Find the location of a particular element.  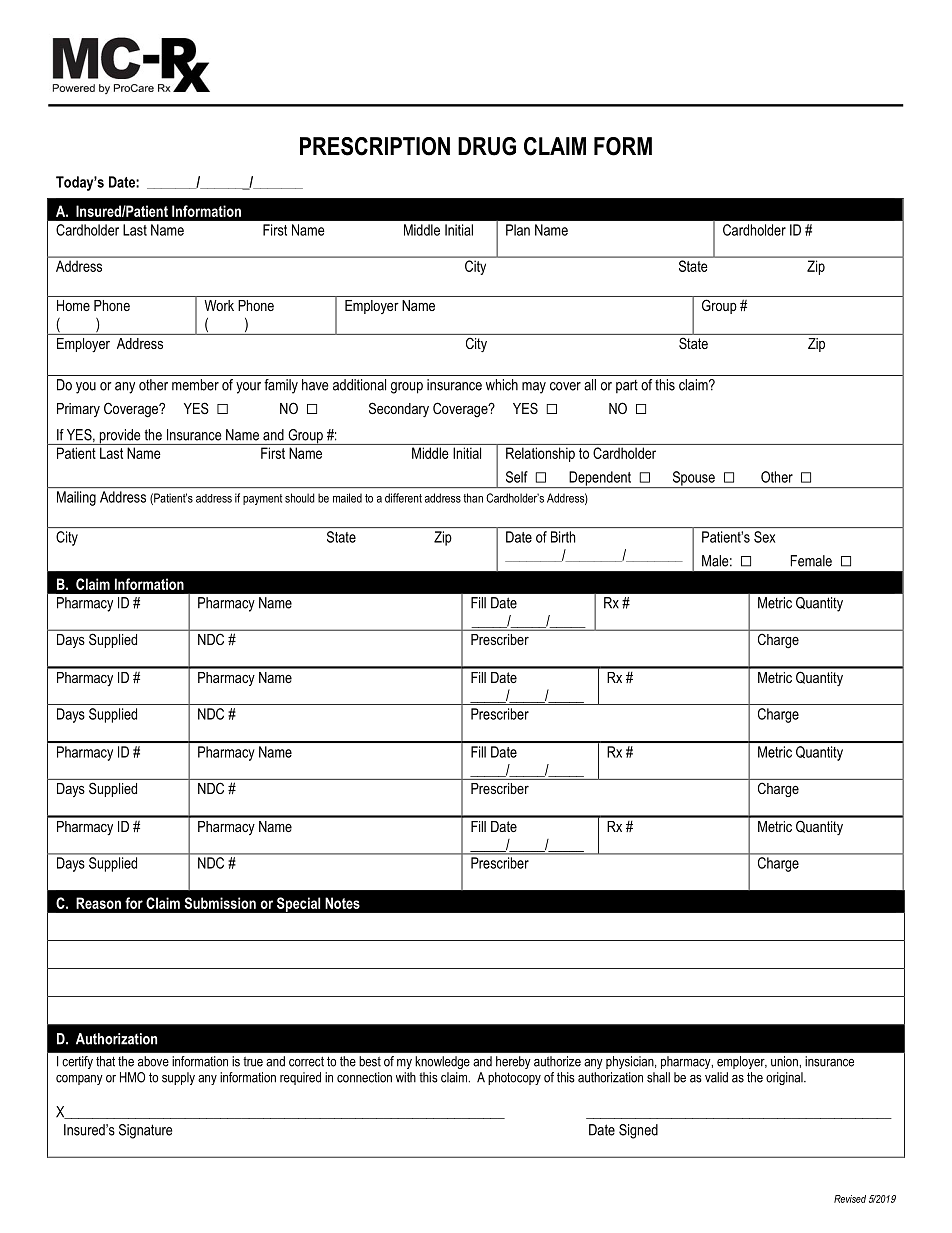

Mailing is located at coordinates (76, 498).
